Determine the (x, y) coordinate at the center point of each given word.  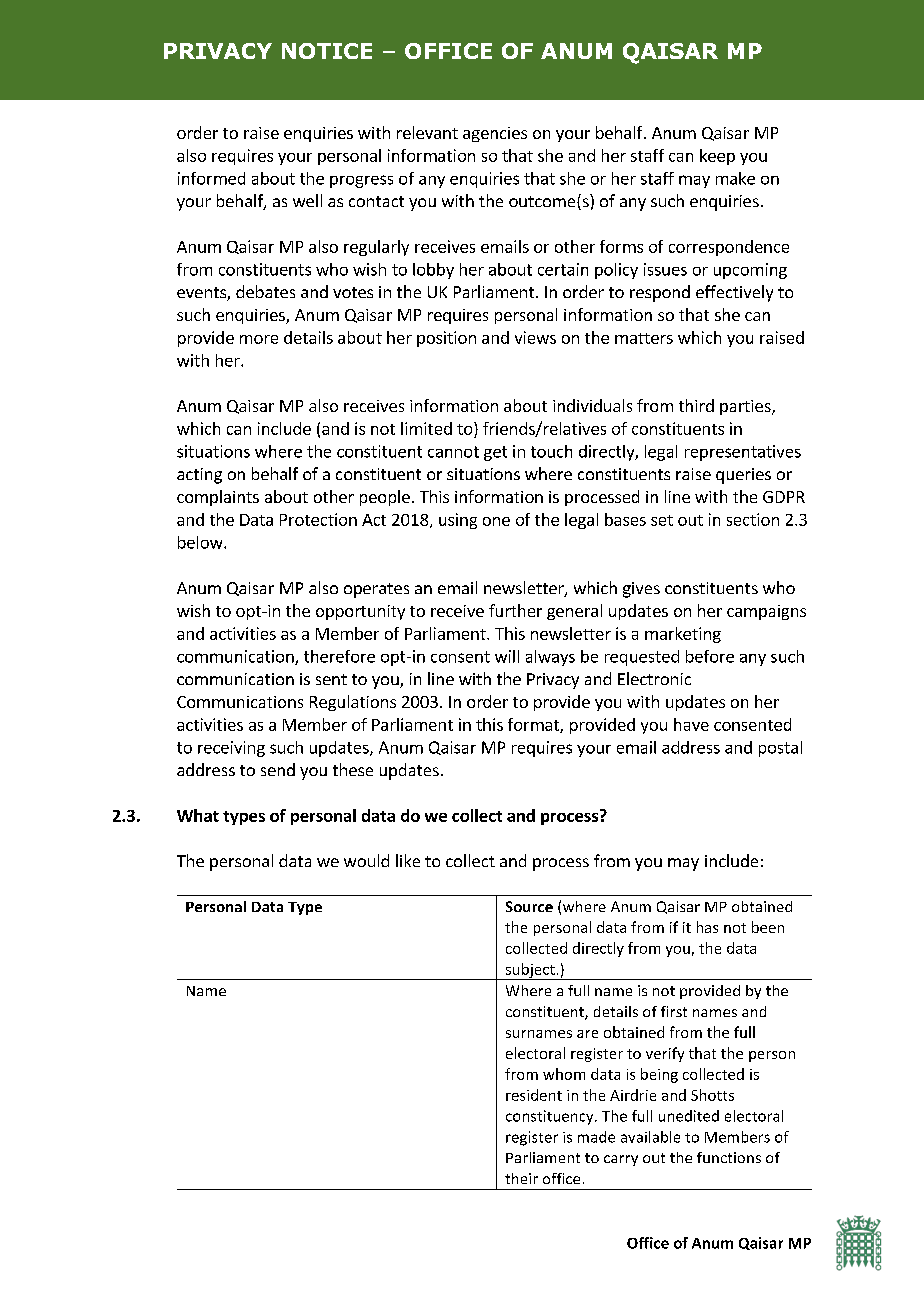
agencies (495, 134)
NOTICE (327, 51)
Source (529, 906)
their (521, 1178)
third (696, 405)
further (515, 610)
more (259, 339)
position (446, 339)
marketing (683, 635)
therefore (339, 656)
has (707, 927)
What (198, 815)
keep (717, 157)
